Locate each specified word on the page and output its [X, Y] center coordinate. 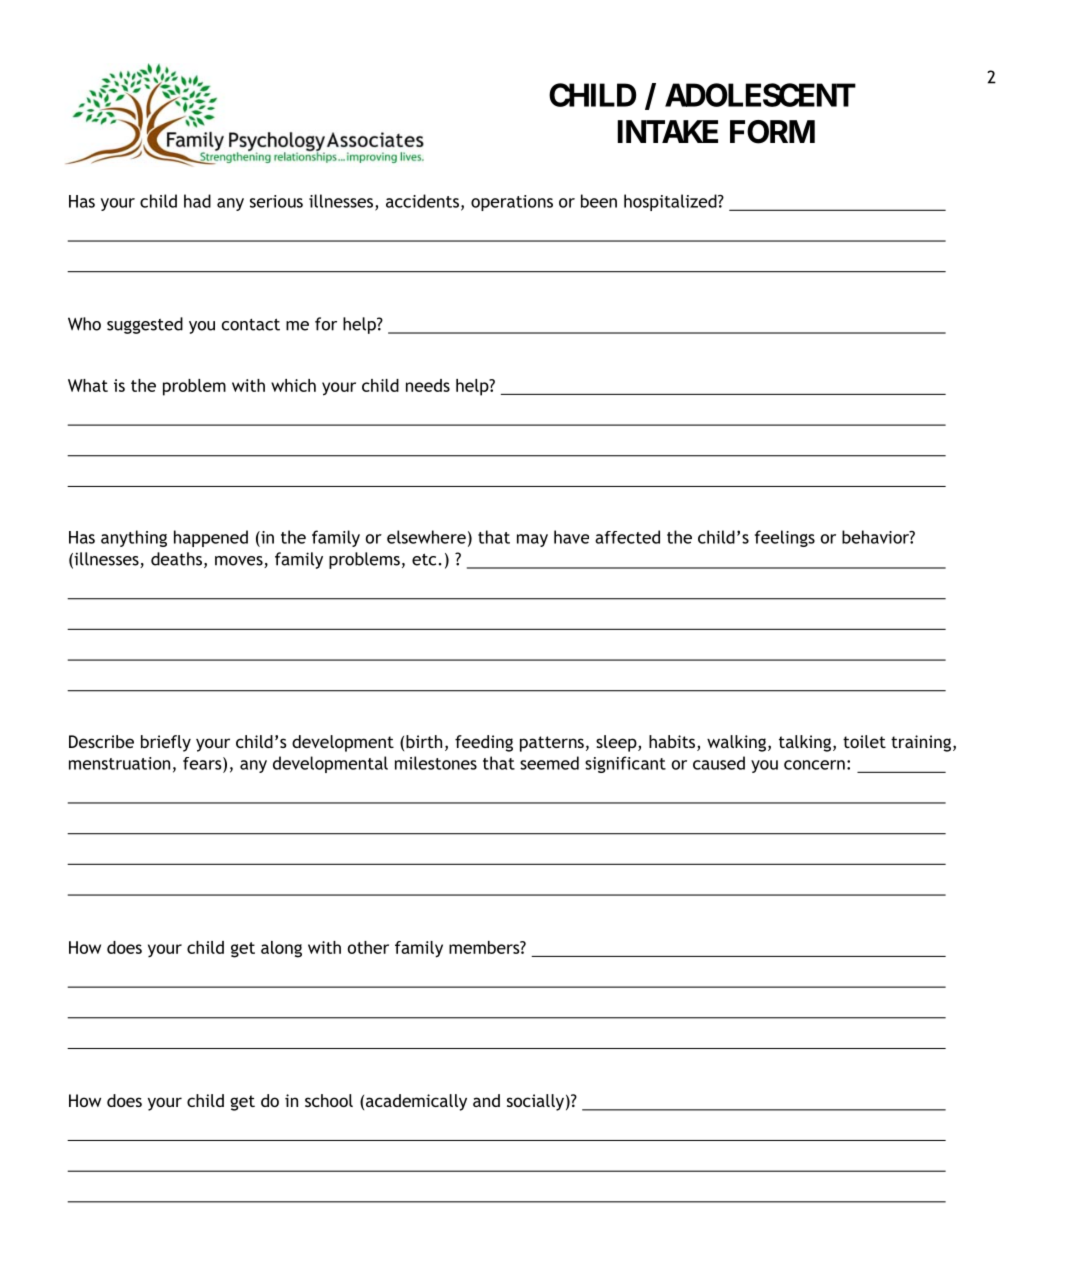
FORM [772, 132]
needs [428, 385]
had [197, 201]
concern [814, 765]
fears [203, 763]
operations [512, 203]
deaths [176, 559]
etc [424, 559]
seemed [549, 763]
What [88, 385]
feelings [785, 538]
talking [805, 743]
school [329, 1100]
